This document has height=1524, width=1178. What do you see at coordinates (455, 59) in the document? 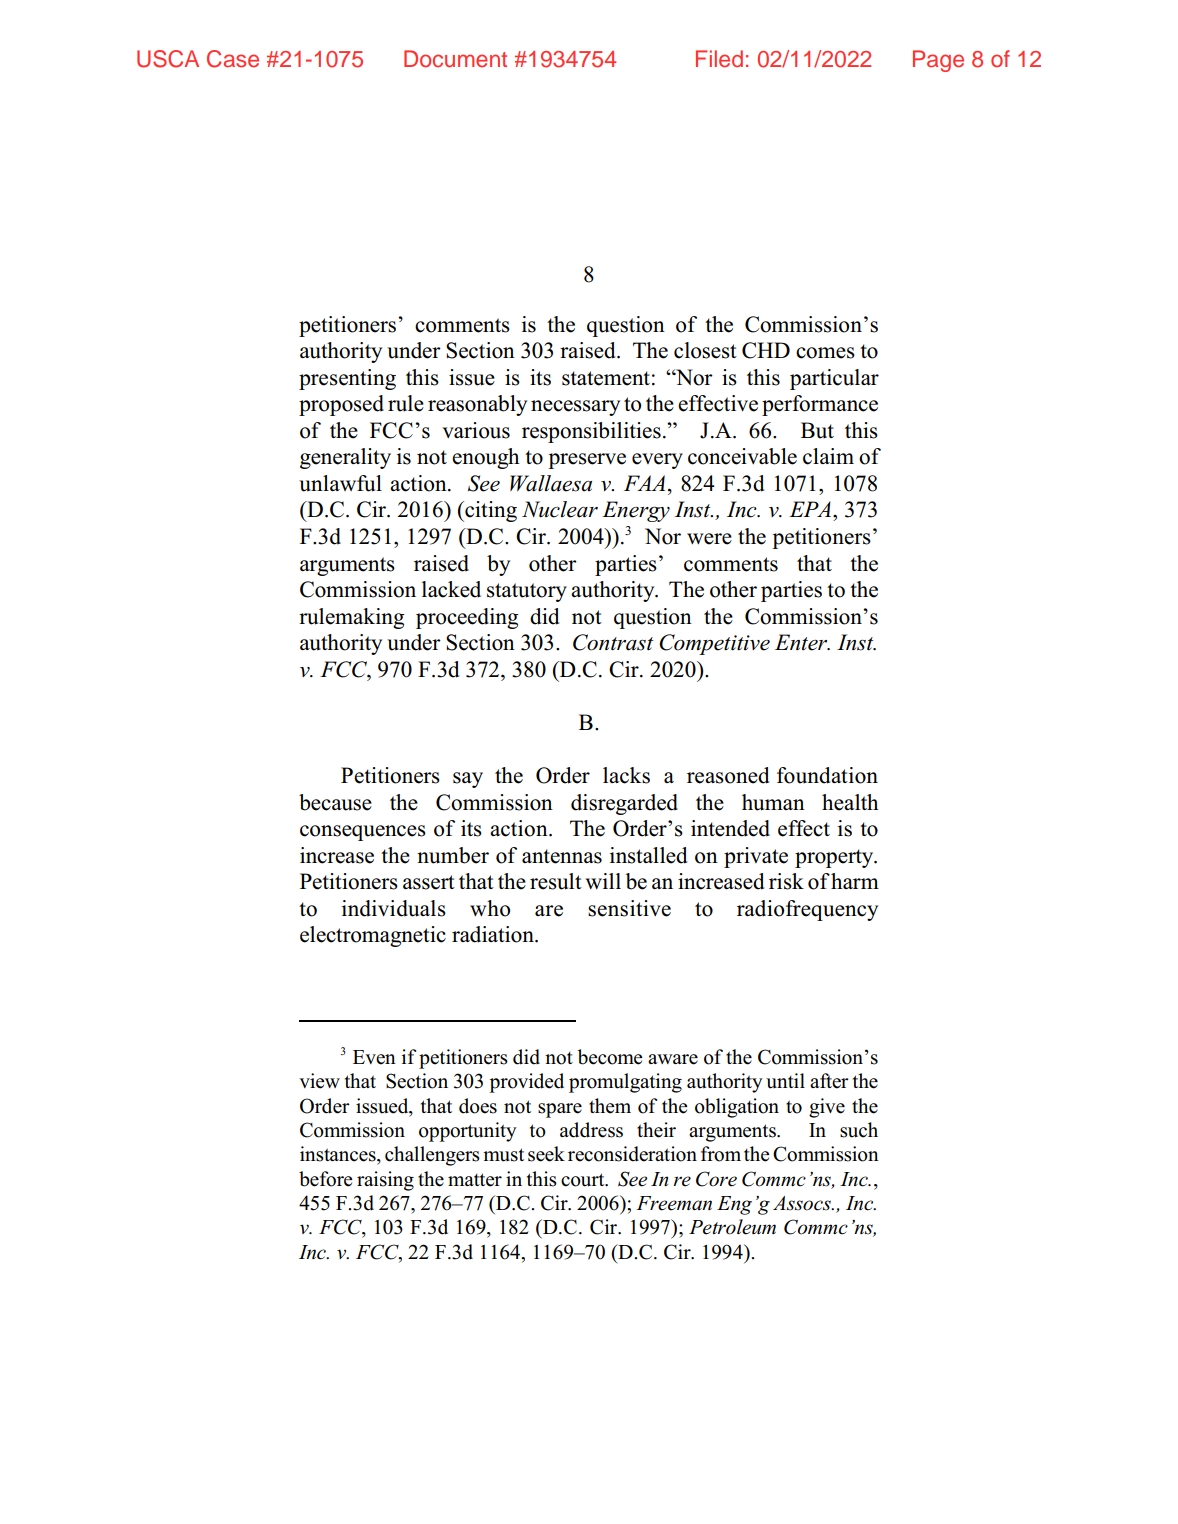
I see `Document` at bounding box center [455, 59].
